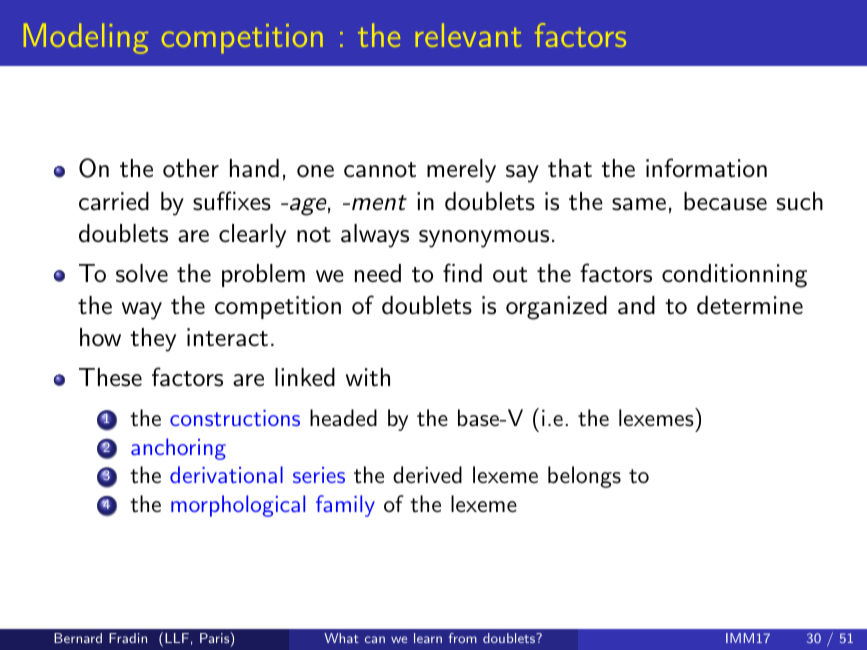 The height and width of the page is (650, 867). What do you see at coordinates (343, 418) in the page?
I see `headed` at bounding box center [343, 418].
